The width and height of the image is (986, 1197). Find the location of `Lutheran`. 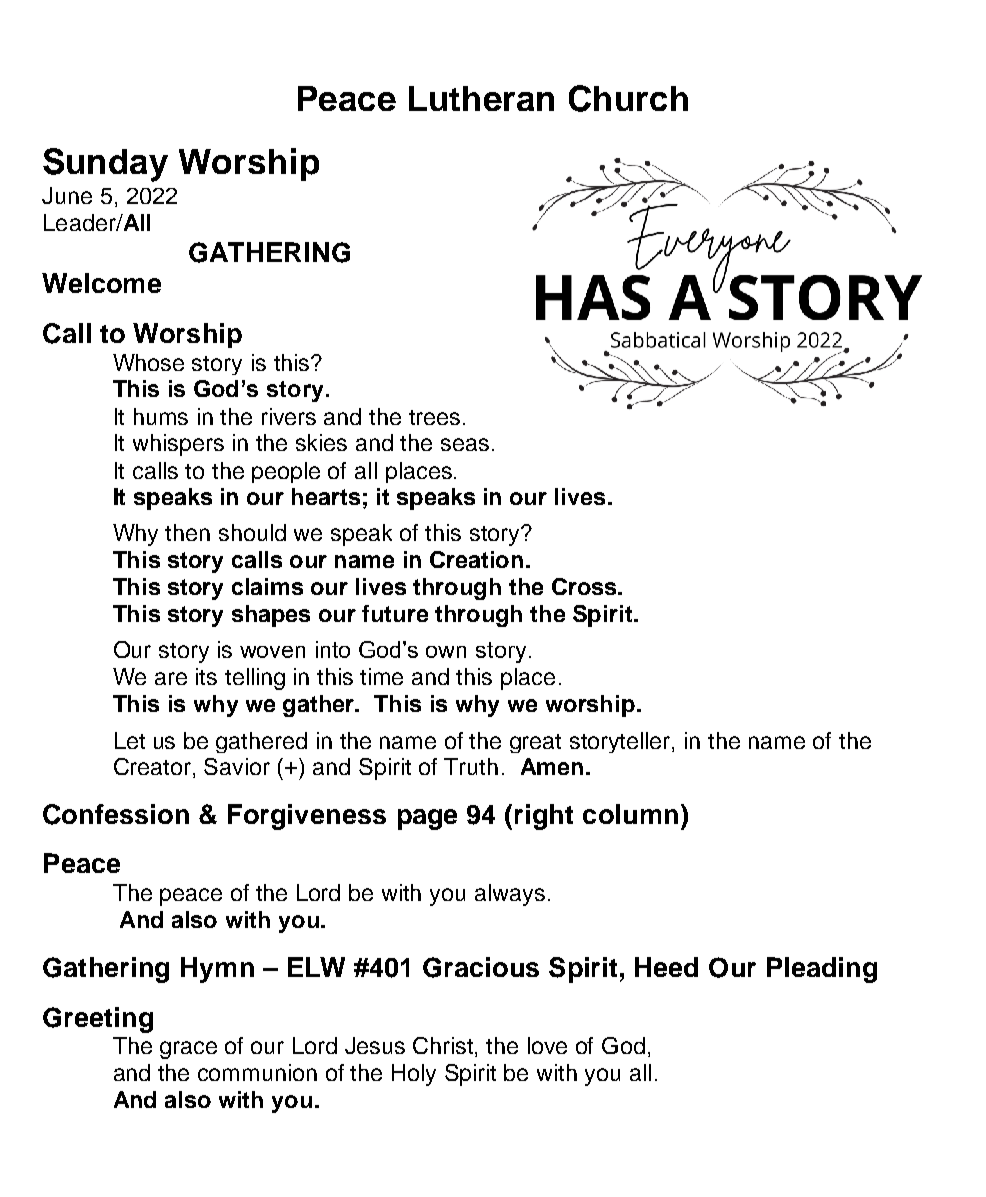

Lutheran is located at coordinates (481, 98).
